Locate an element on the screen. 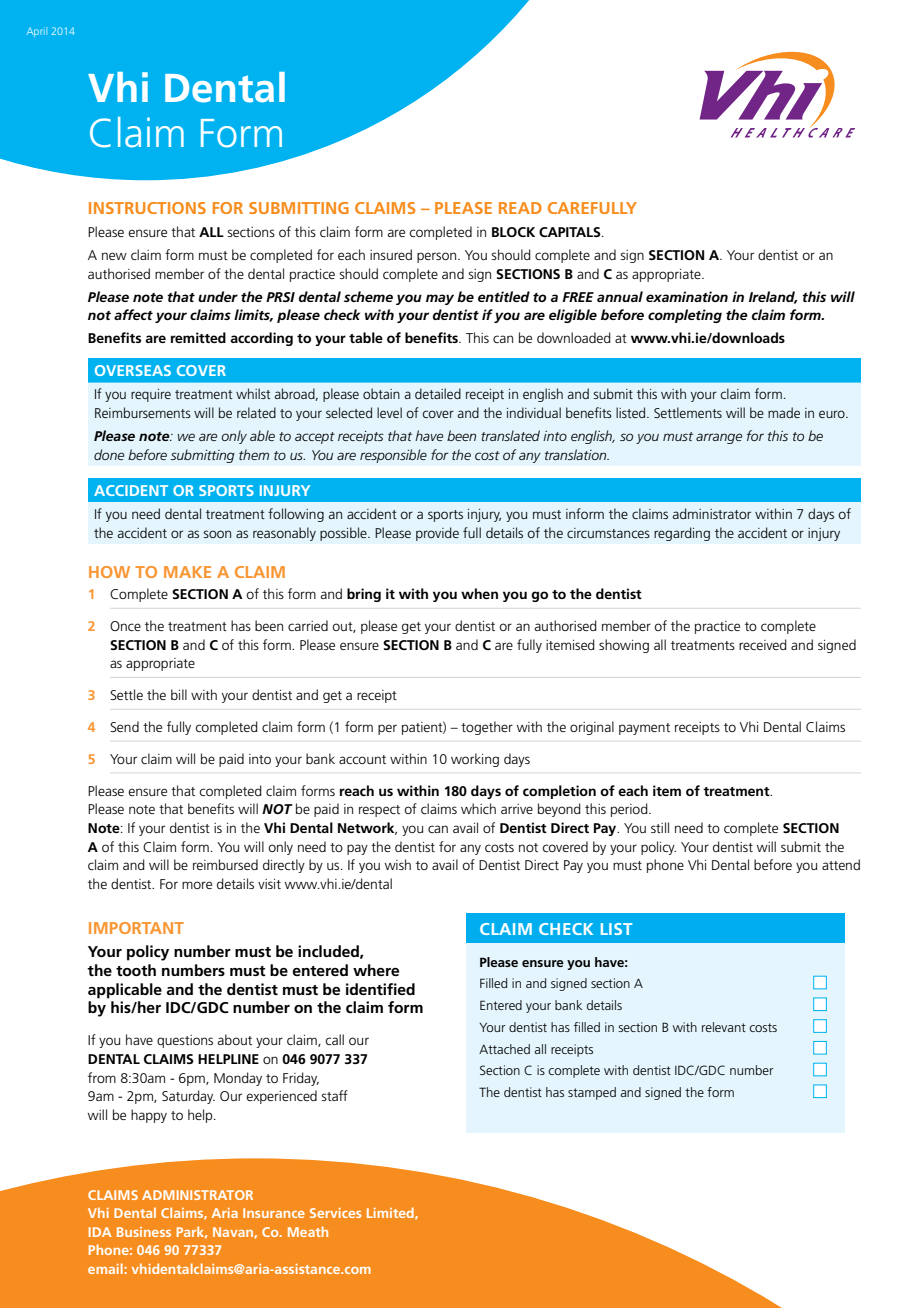  read is located at coordinates (520, 208).
